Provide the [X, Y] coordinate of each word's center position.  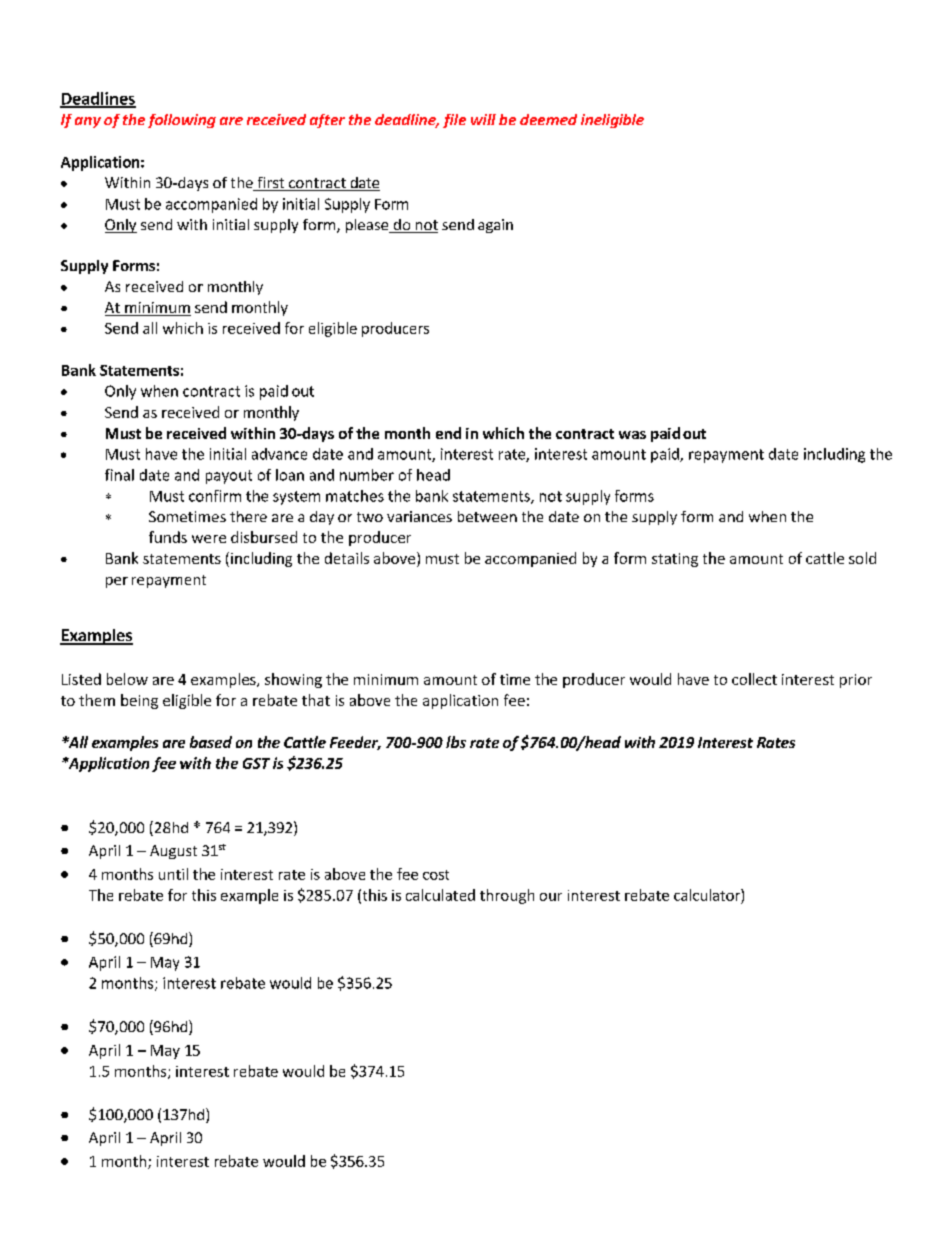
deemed [548, 119]
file [454, 121]
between [487, 516]
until [173, 874]
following [182, 121]
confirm [215, 496]
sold [862, 558]
